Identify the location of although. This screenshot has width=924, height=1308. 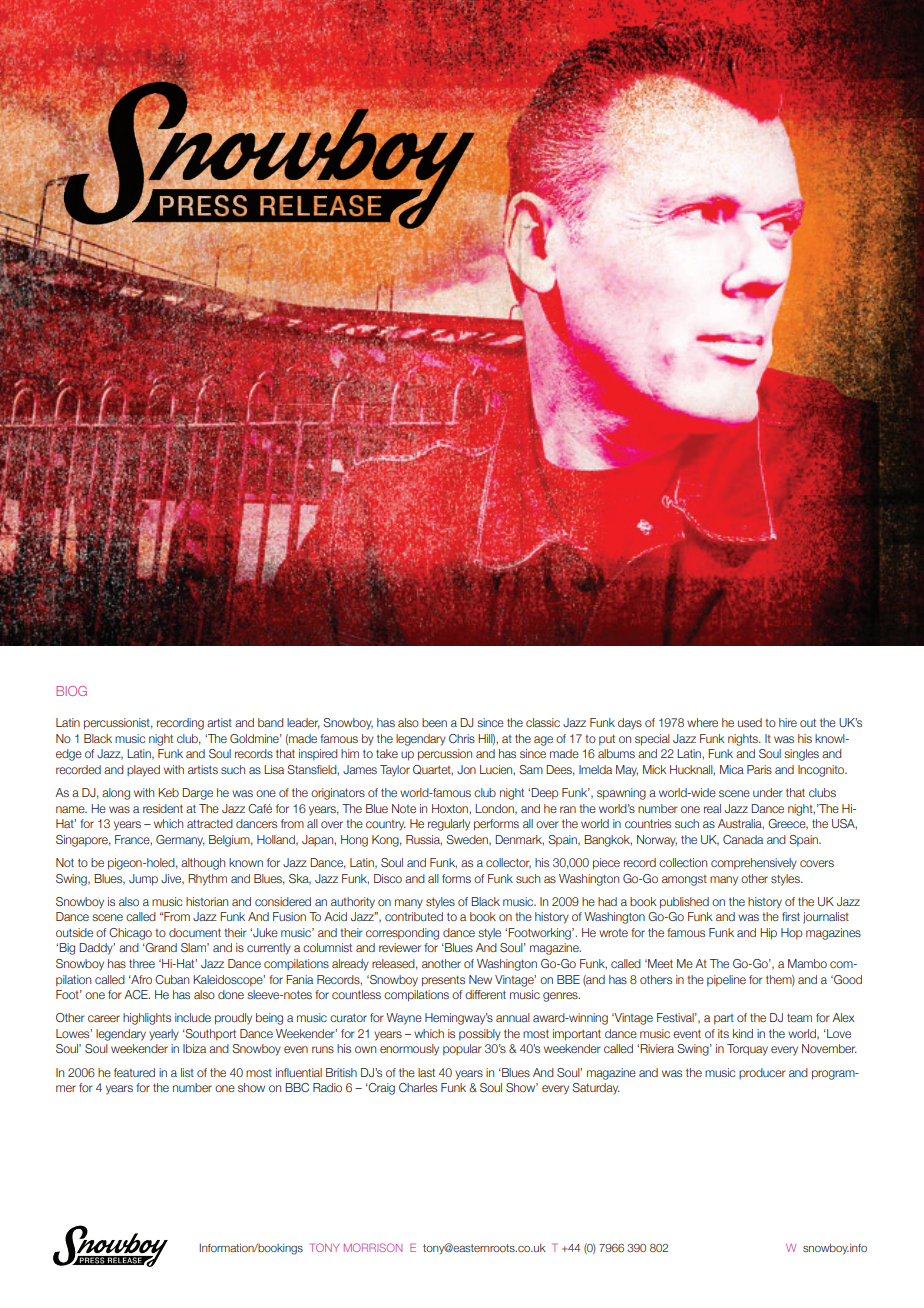
(203, 864).
